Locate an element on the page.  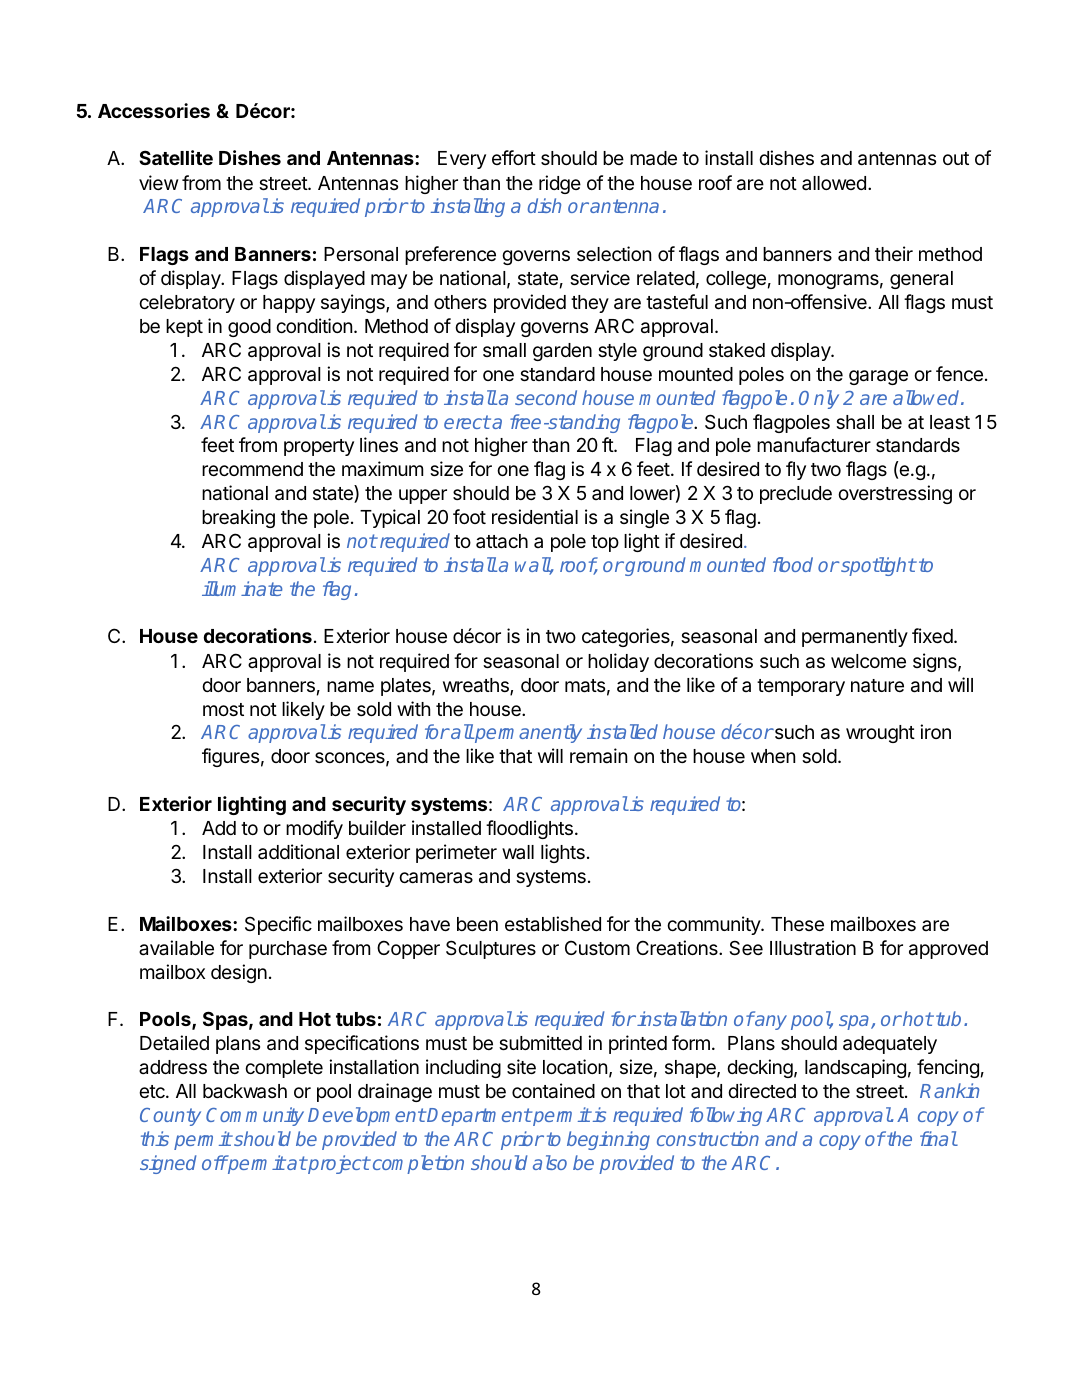
recommend is located at coordinates (252, 469).
